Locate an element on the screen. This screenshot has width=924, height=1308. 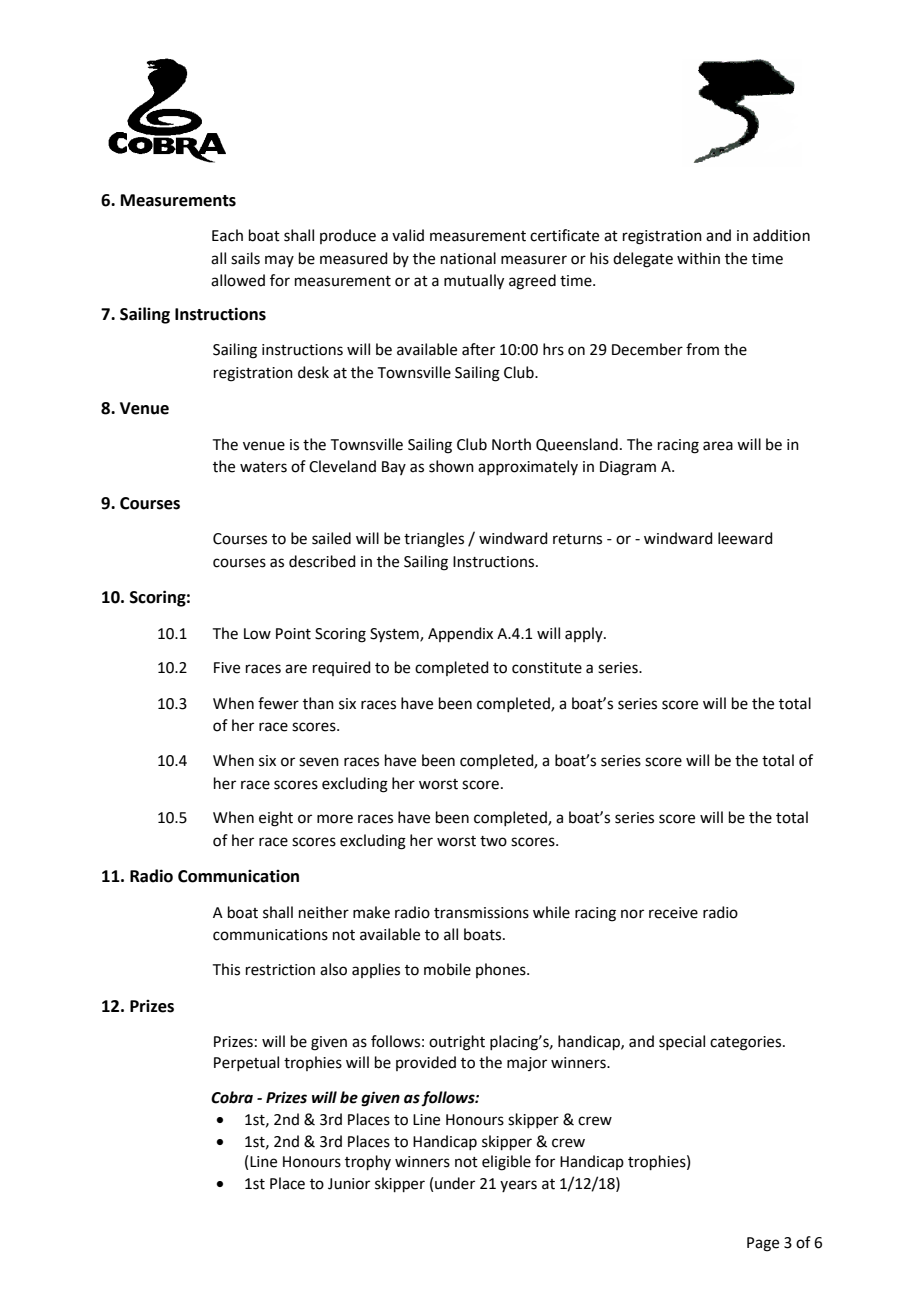
constitute is located at coordinates (547, 668).
